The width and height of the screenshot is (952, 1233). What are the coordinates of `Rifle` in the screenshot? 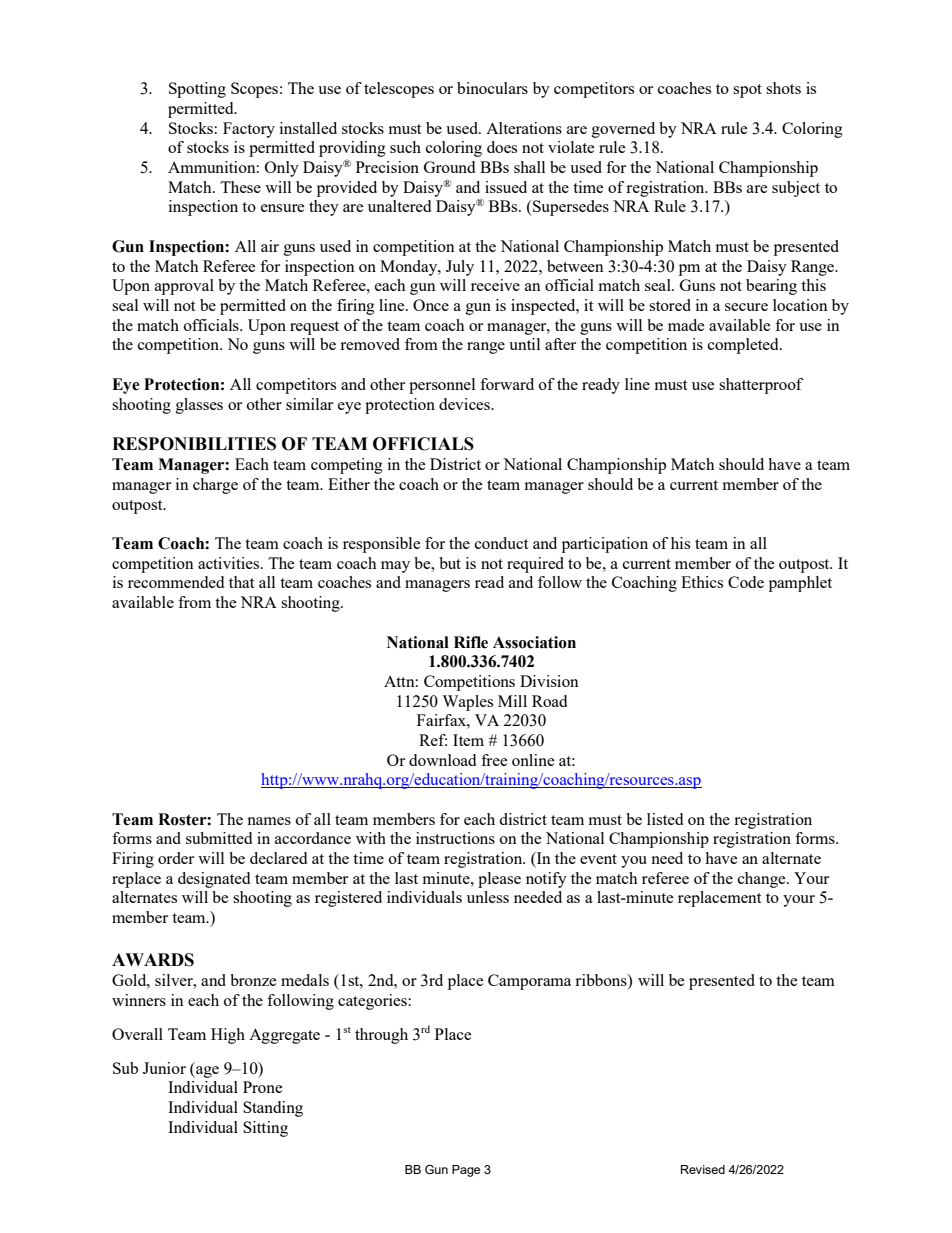 It's located at (471, 642).
